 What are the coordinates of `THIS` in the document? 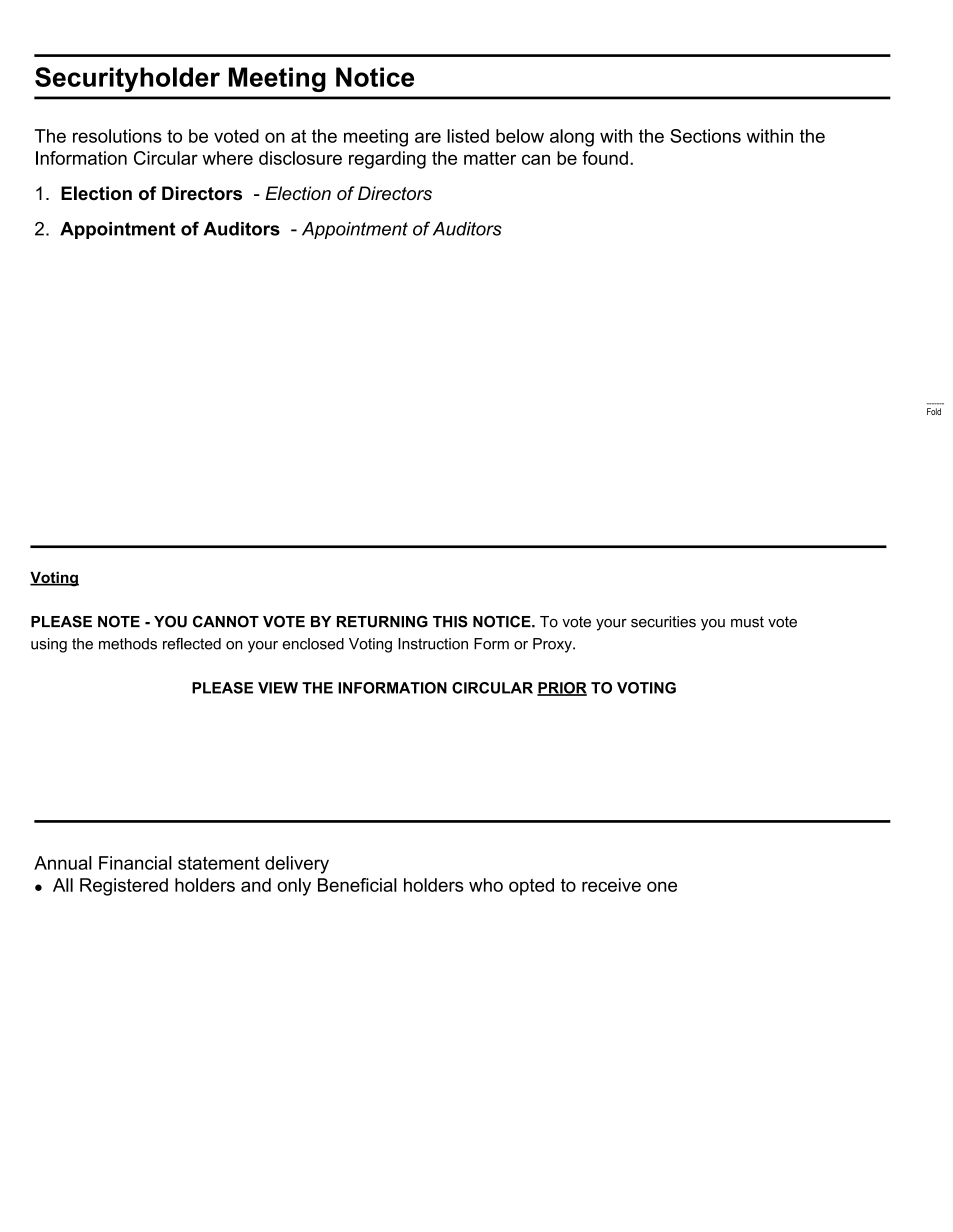 It's located at (450, 621).
